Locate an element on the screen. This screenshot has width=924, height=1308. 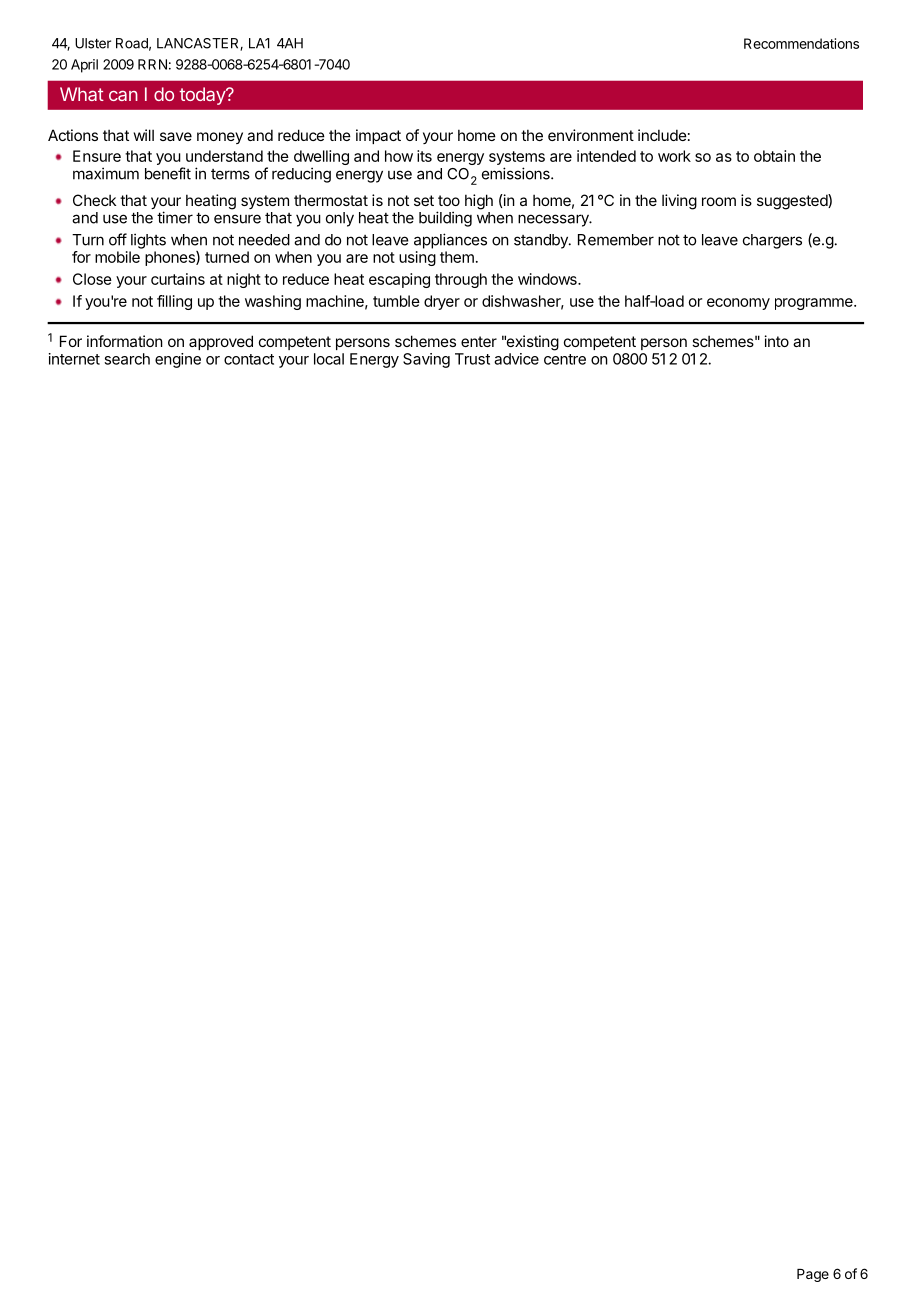
contact is located at coordinates (249, 359).
